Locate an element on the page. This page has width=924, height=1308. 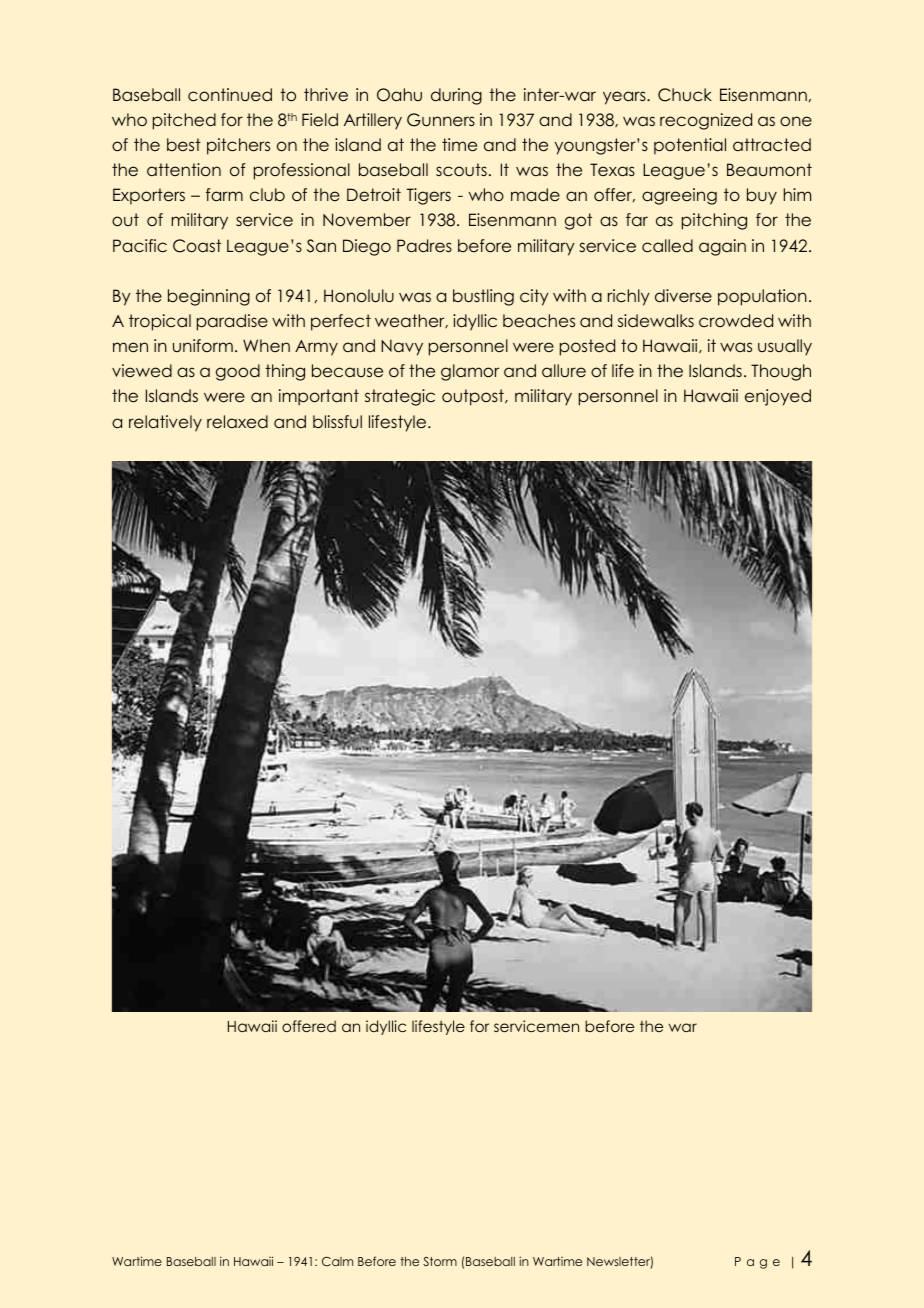
recognized is located at coordinates (706, 121).
